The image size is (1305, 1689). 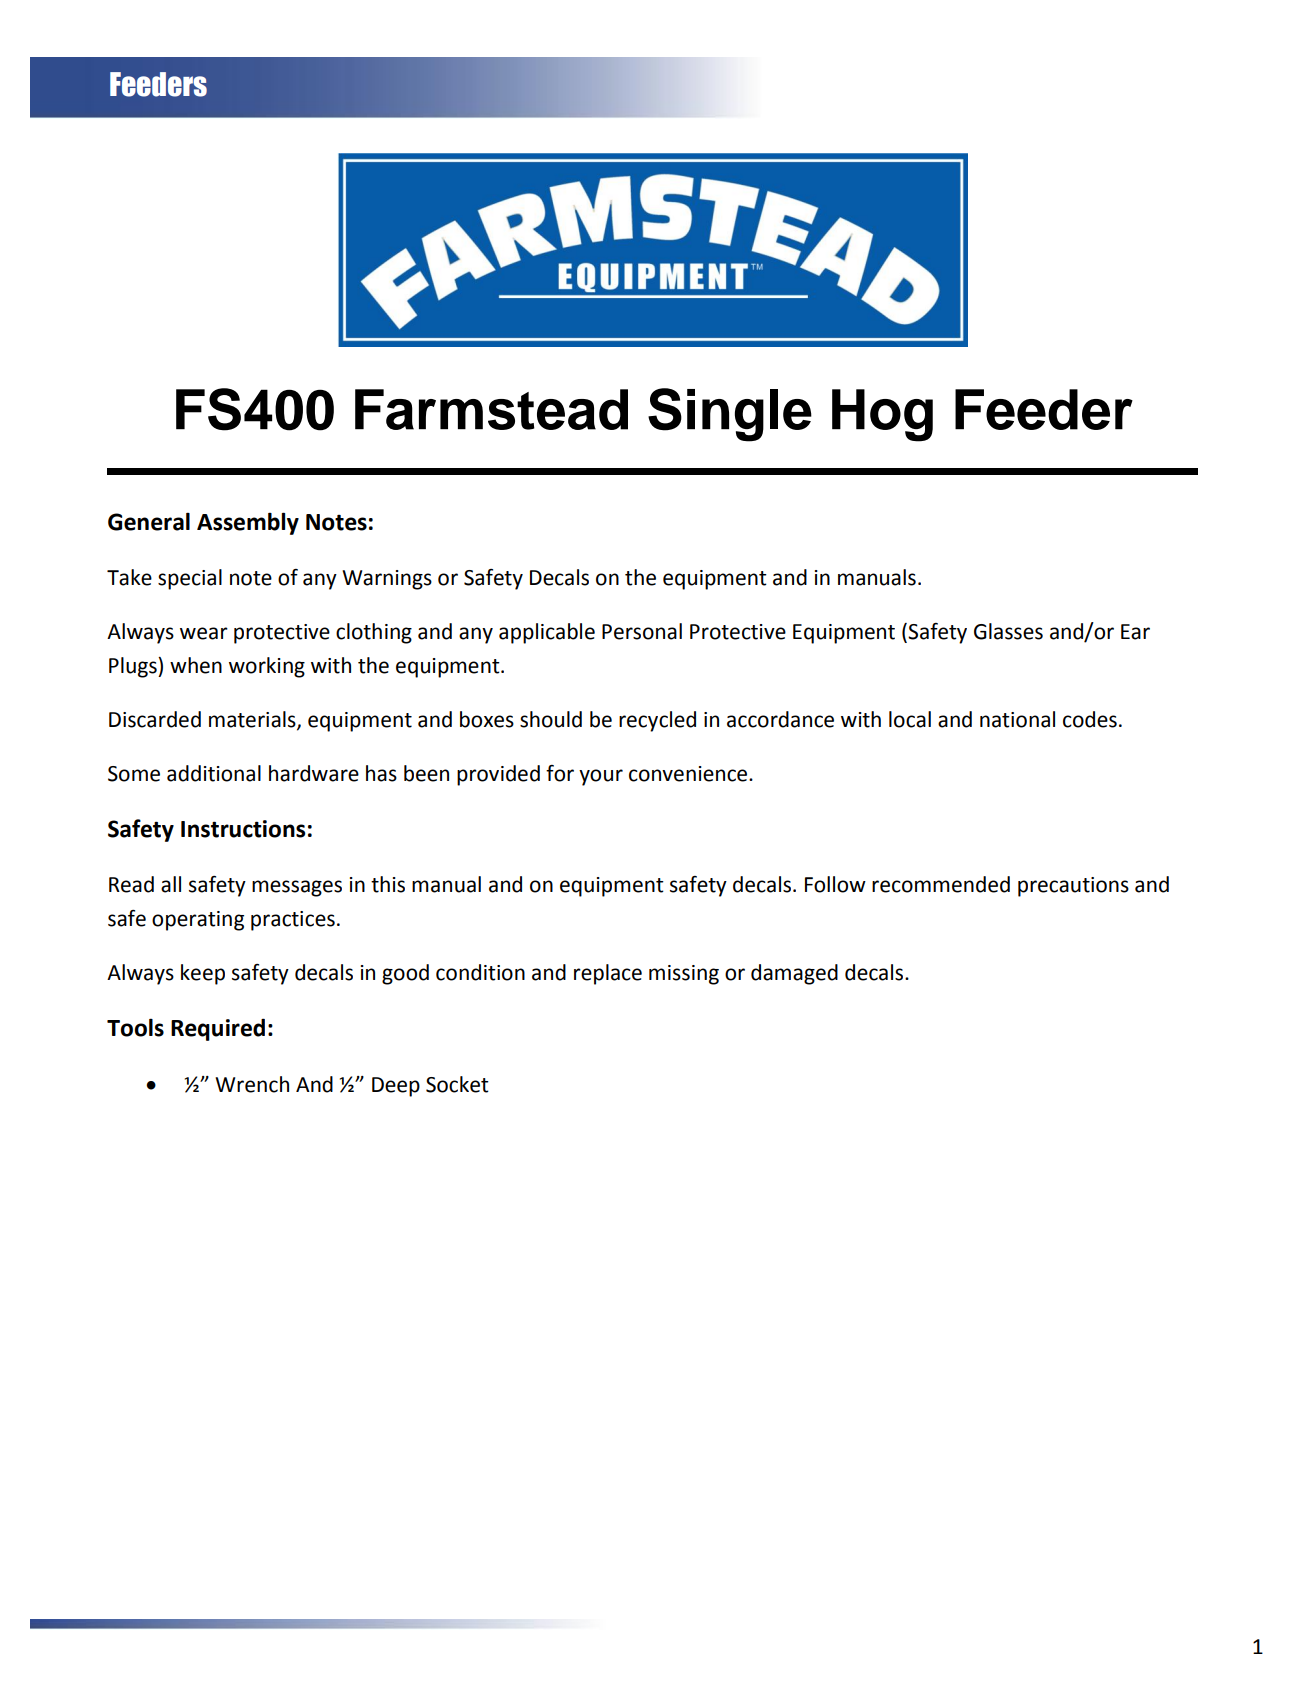 What do you see at coordinates (794, 974) in the page?
I see `damaged` at bounding box center [794, 974].
